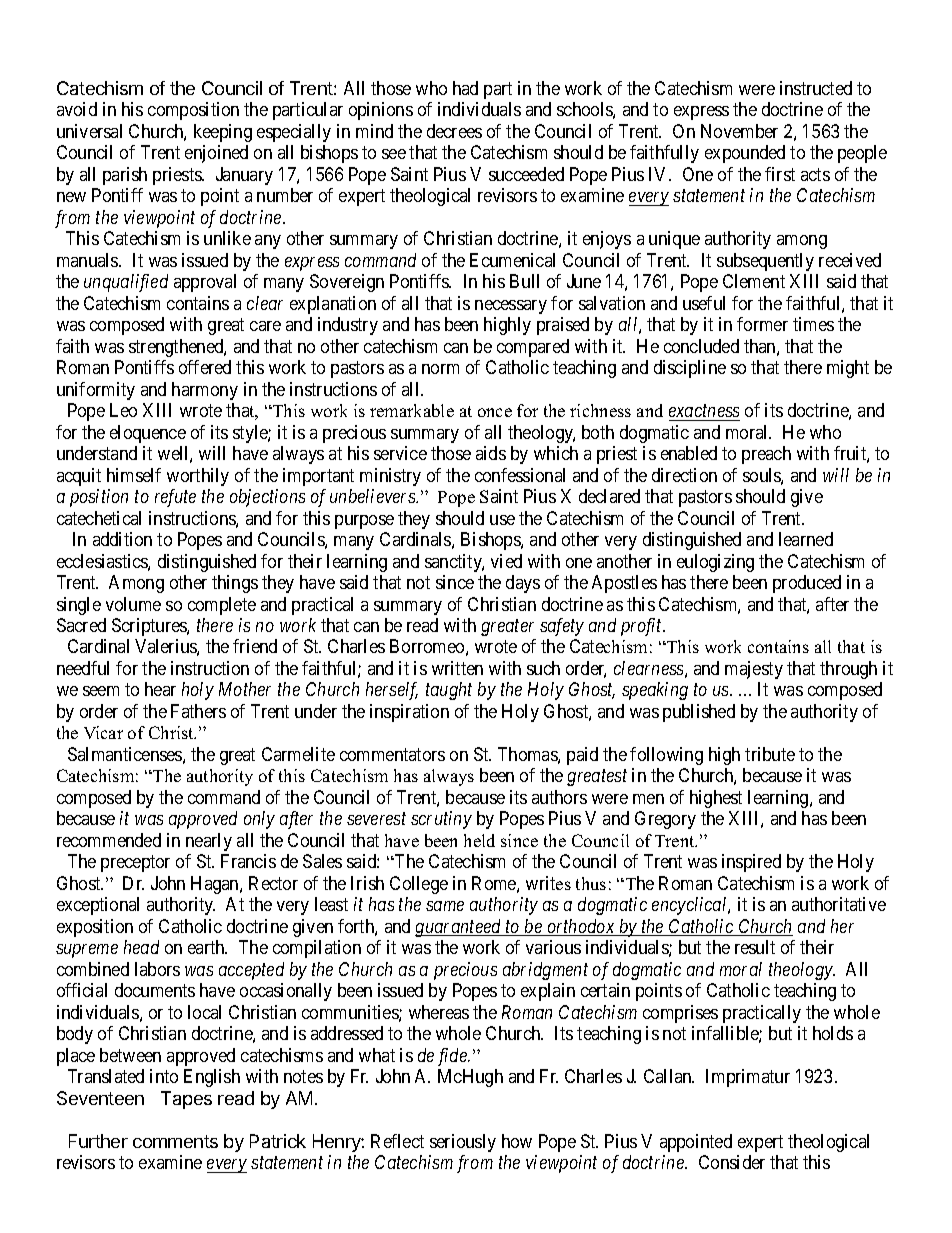 Image resolution: width=952 pixels, height=1233 pixels. I want to click on former, so click(762, 324).
